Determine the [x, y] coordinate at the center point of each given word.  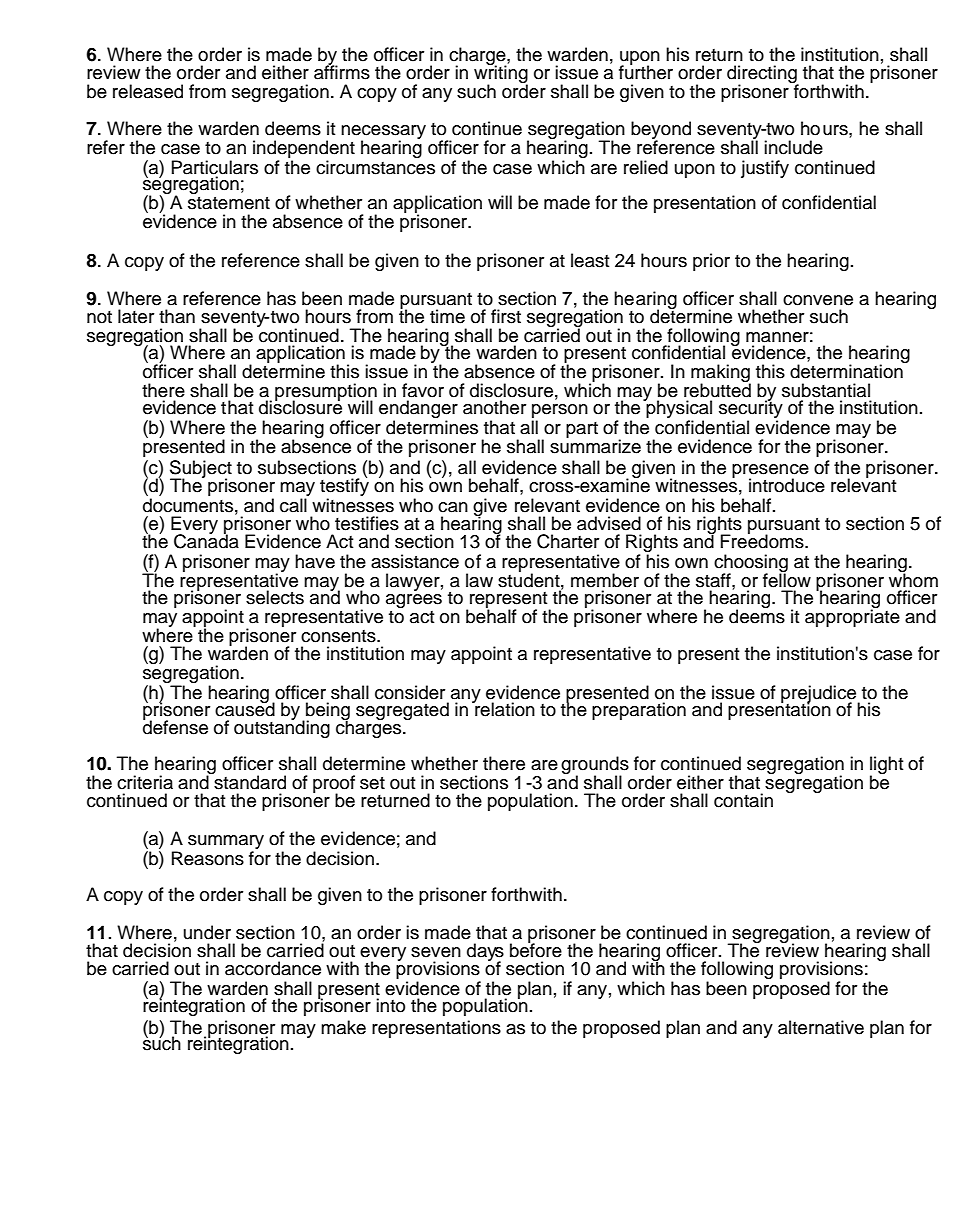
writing [501, 74]
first [506, 316]
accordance [273, 968]
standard [249, 781]
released [148, 91]
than [177, 316]
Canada [206, 540]
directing [763, 75]
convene [818, 300]
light [887, 766]
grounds [595, 766]
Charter [568, 541]
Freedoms [763, 540]
